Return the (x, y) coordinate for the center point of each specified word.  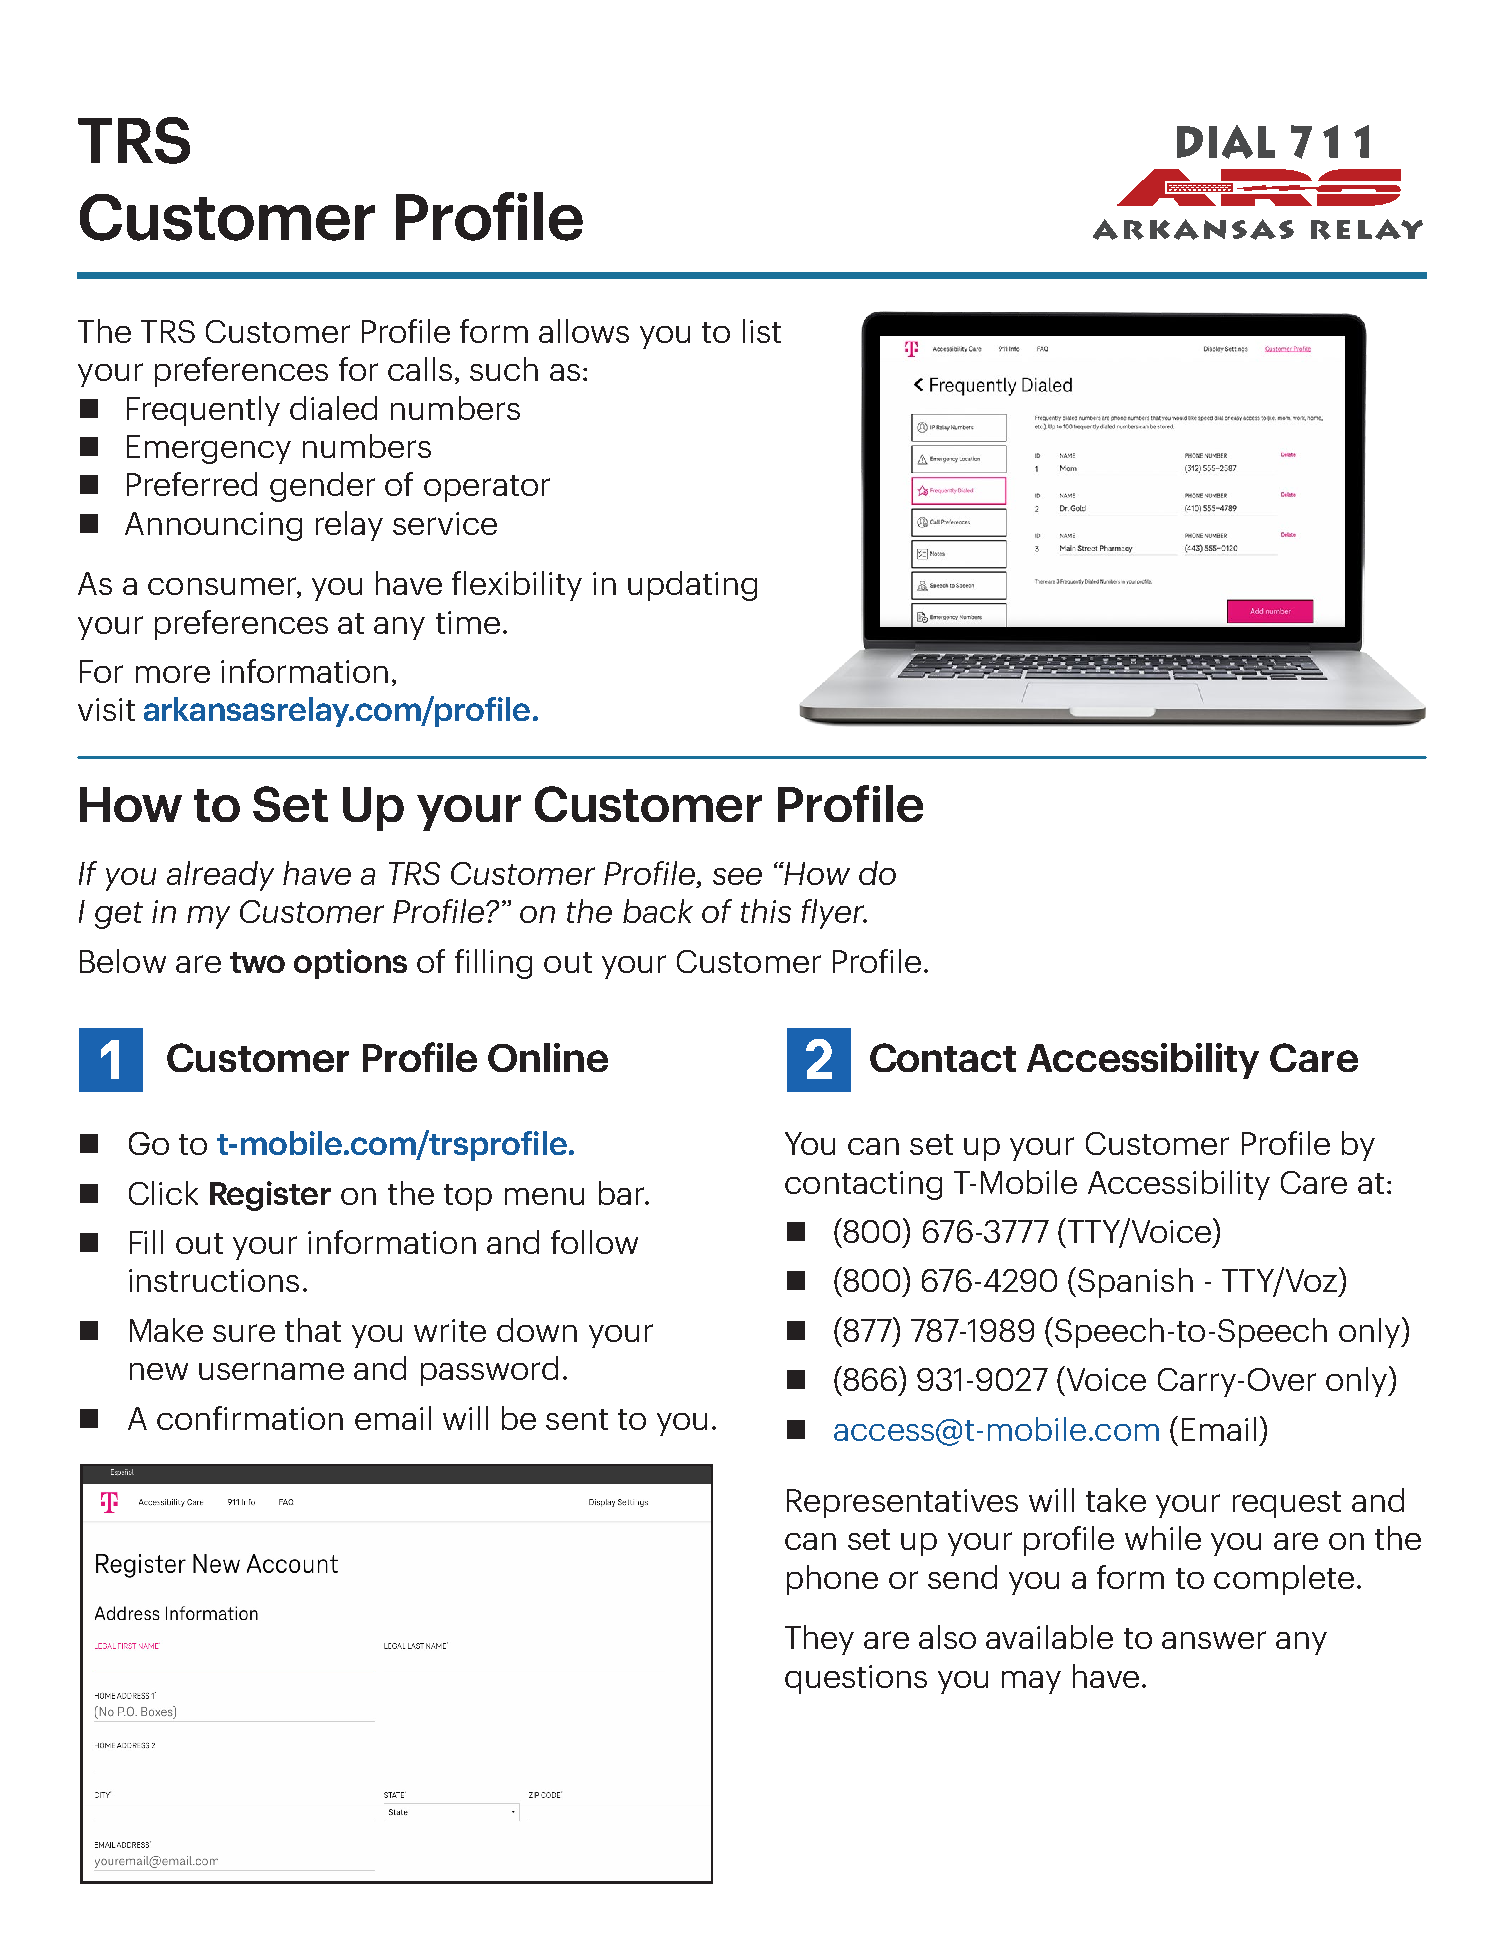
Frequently (203, 411)
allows (584, 331)
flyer (834, 914)
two (257, 962)
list (762, 331)
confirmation (250, 1418)
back (658, 911)
